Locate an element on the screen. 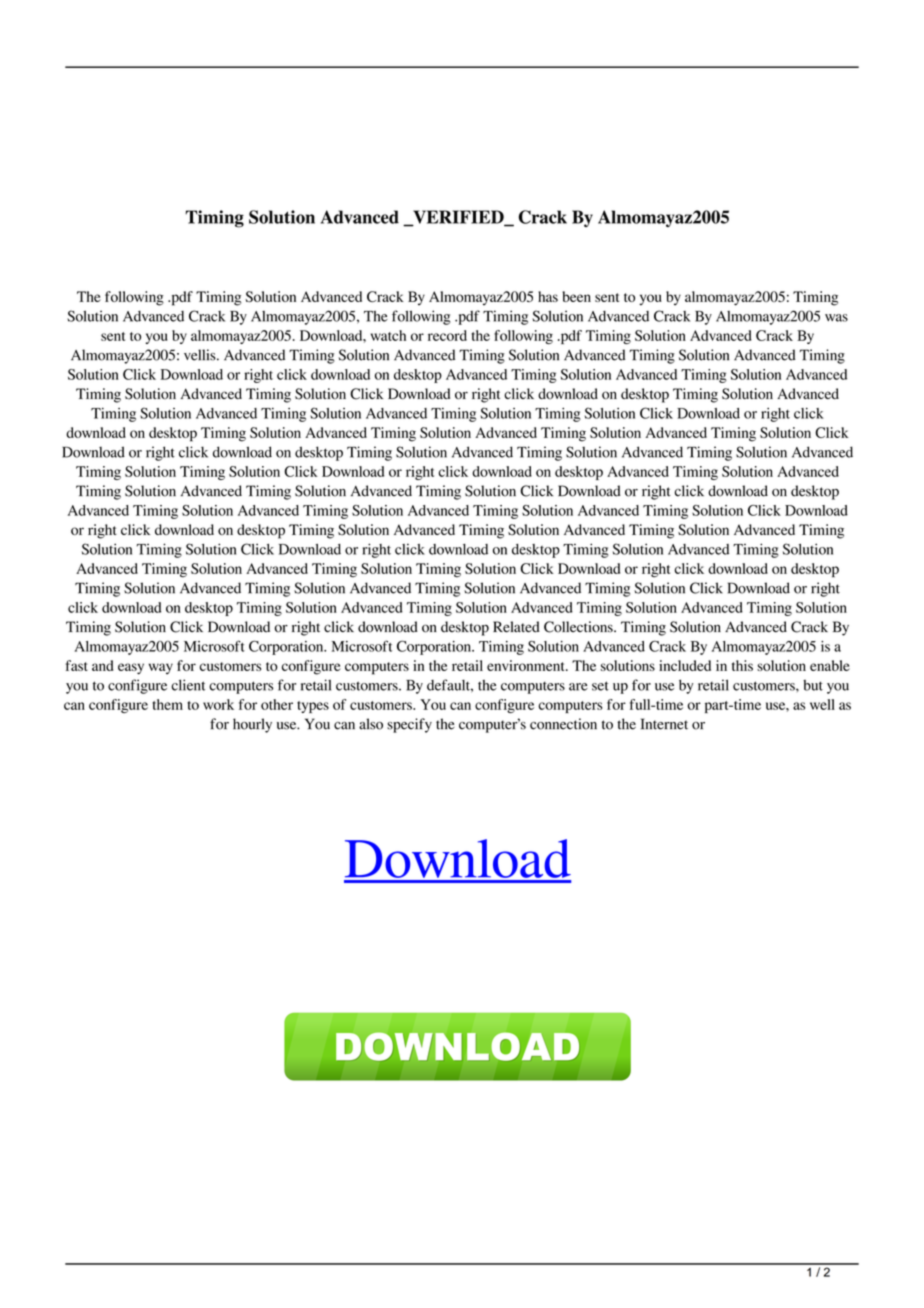 The height and width of the screenshot is (1308, 924). watch is located at coordinates (388, 335).
